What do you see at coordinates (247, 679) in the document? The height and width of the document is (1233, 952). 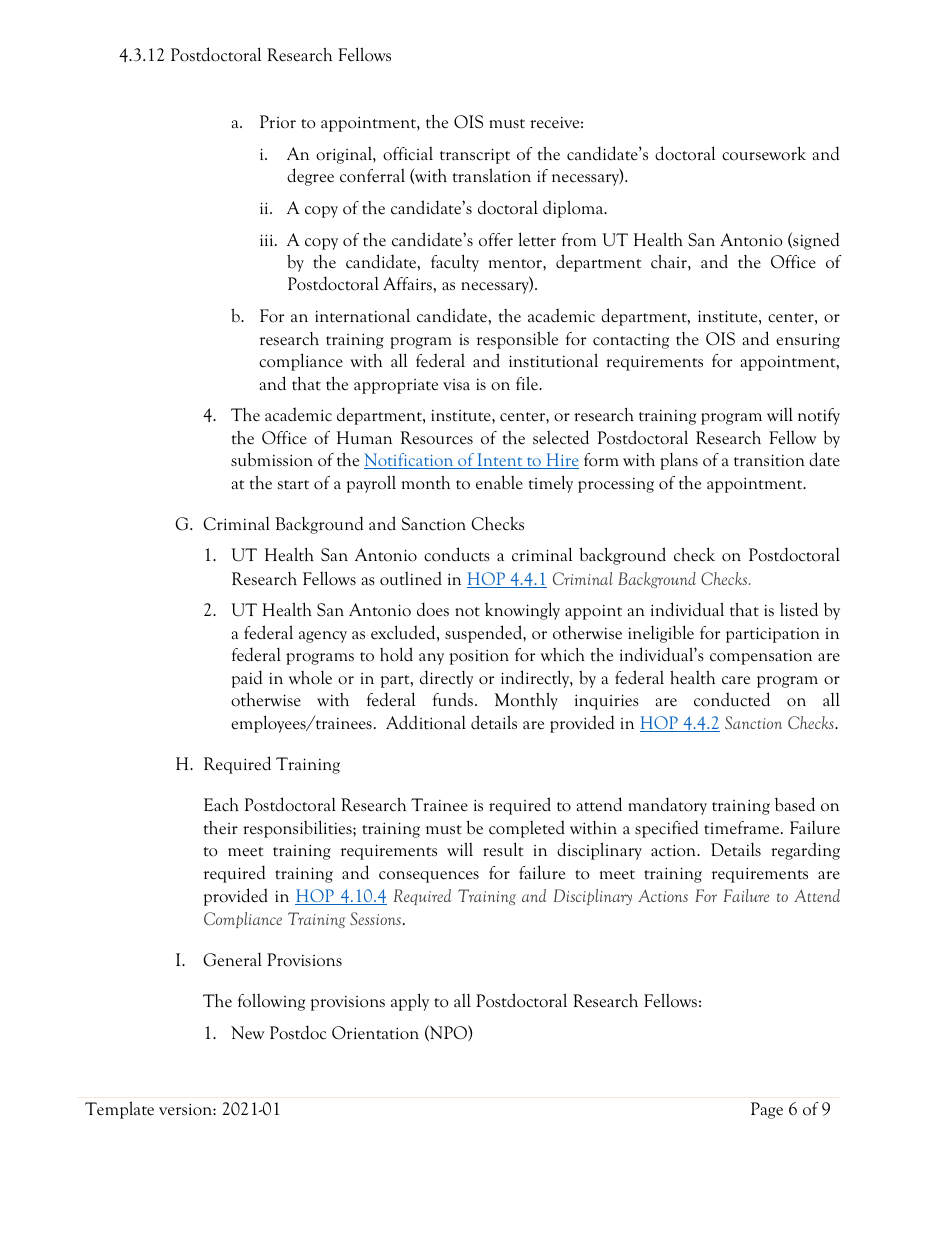 I see `paid` at bounding box center [247, 679].
